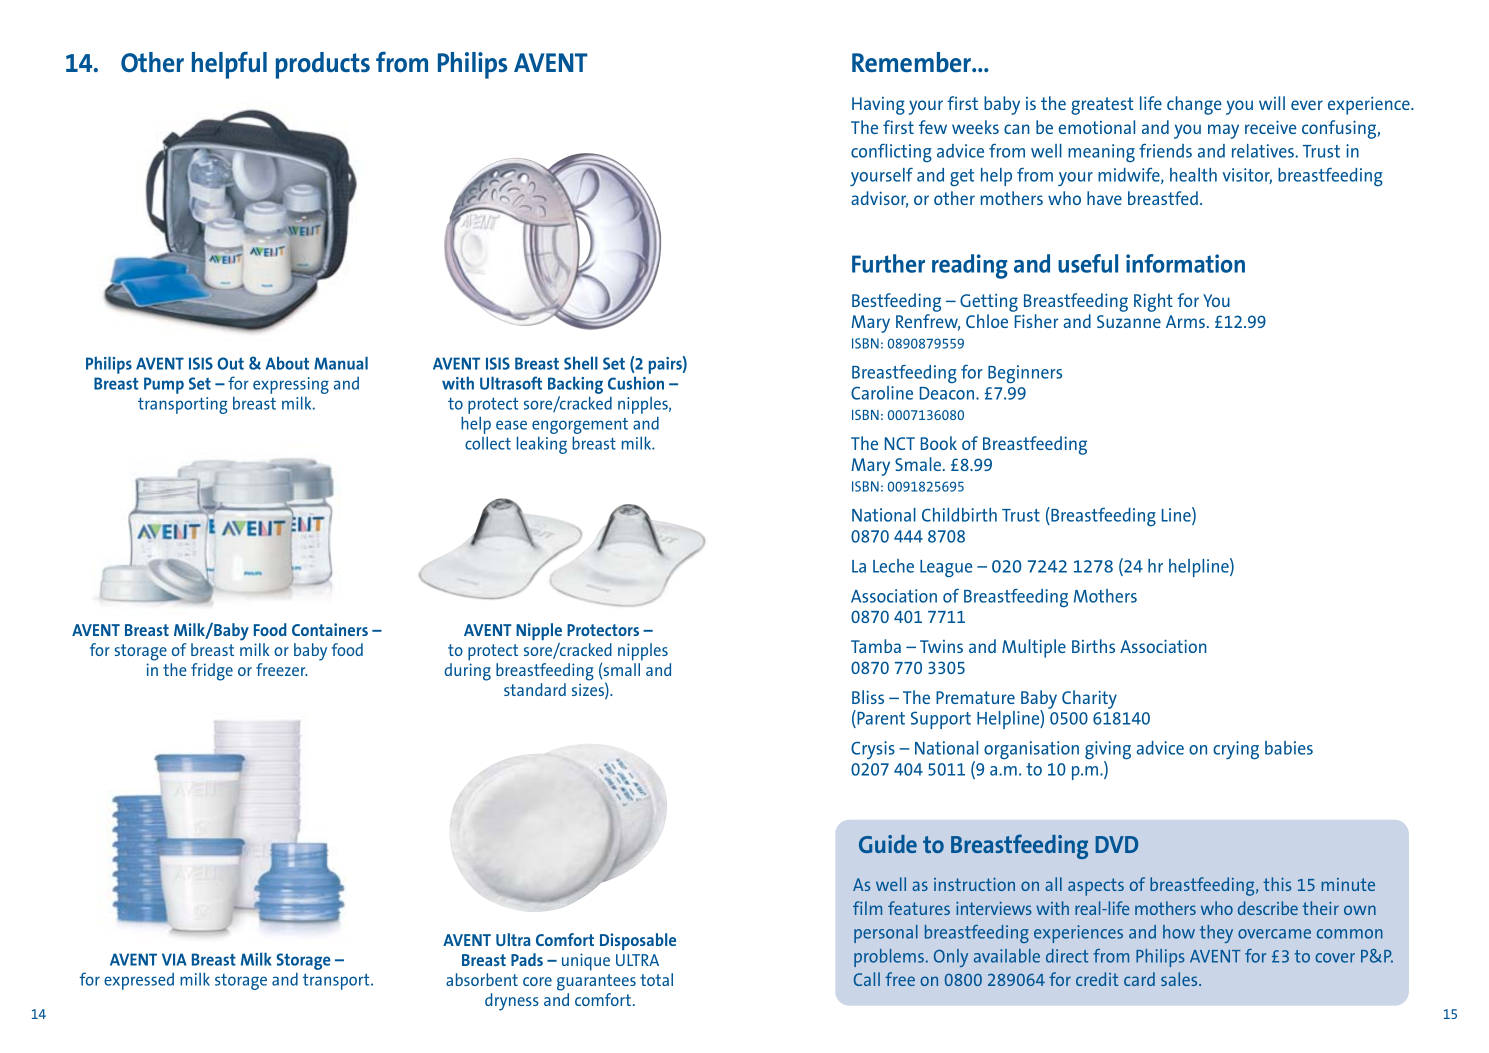 This screenshot has width=1489, height=1053. What do you see at coordinates (212, 672) in the screenshot?
I see `fridge` at bounding box center [212, 672].
